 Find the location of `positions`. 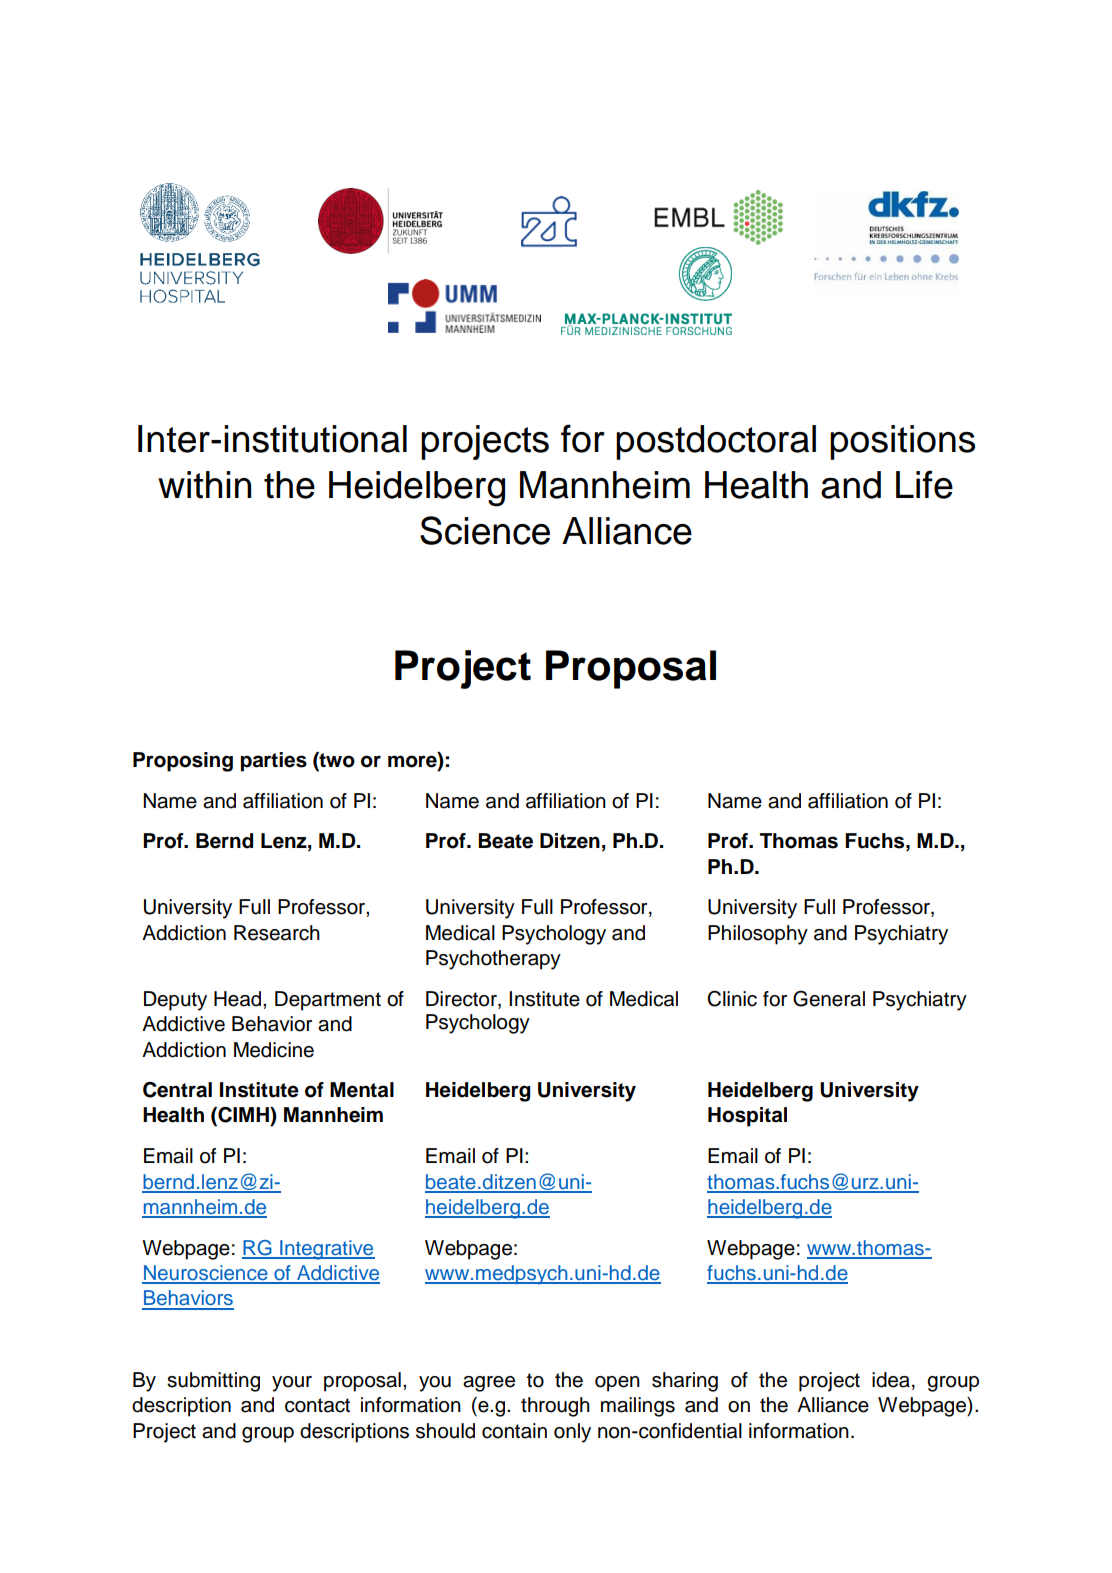

positions is located at coordinates (902, 442).
